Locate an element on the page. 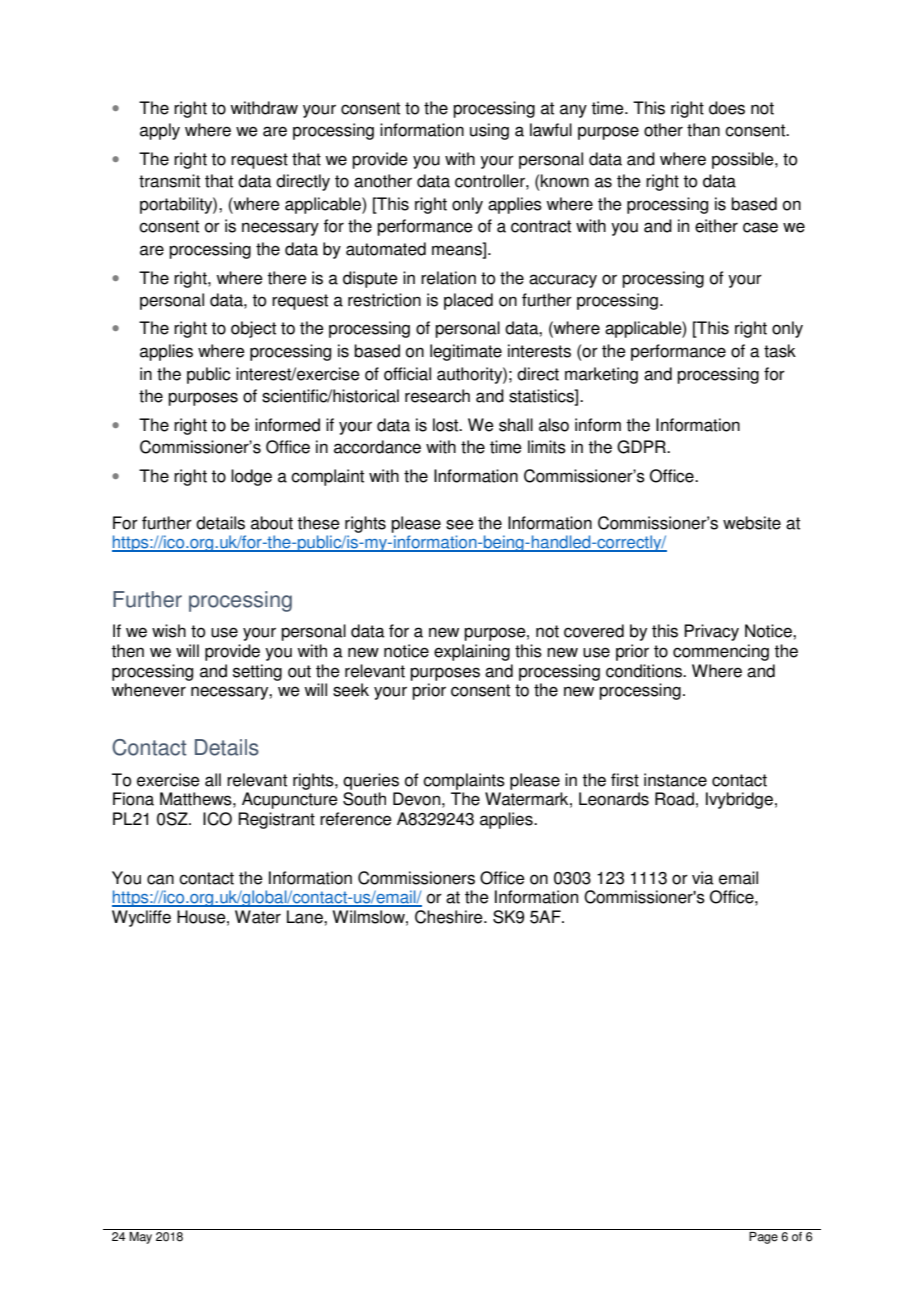 The width and height of the document is (924, 1308). apply is located at coordinates (160, 131).
